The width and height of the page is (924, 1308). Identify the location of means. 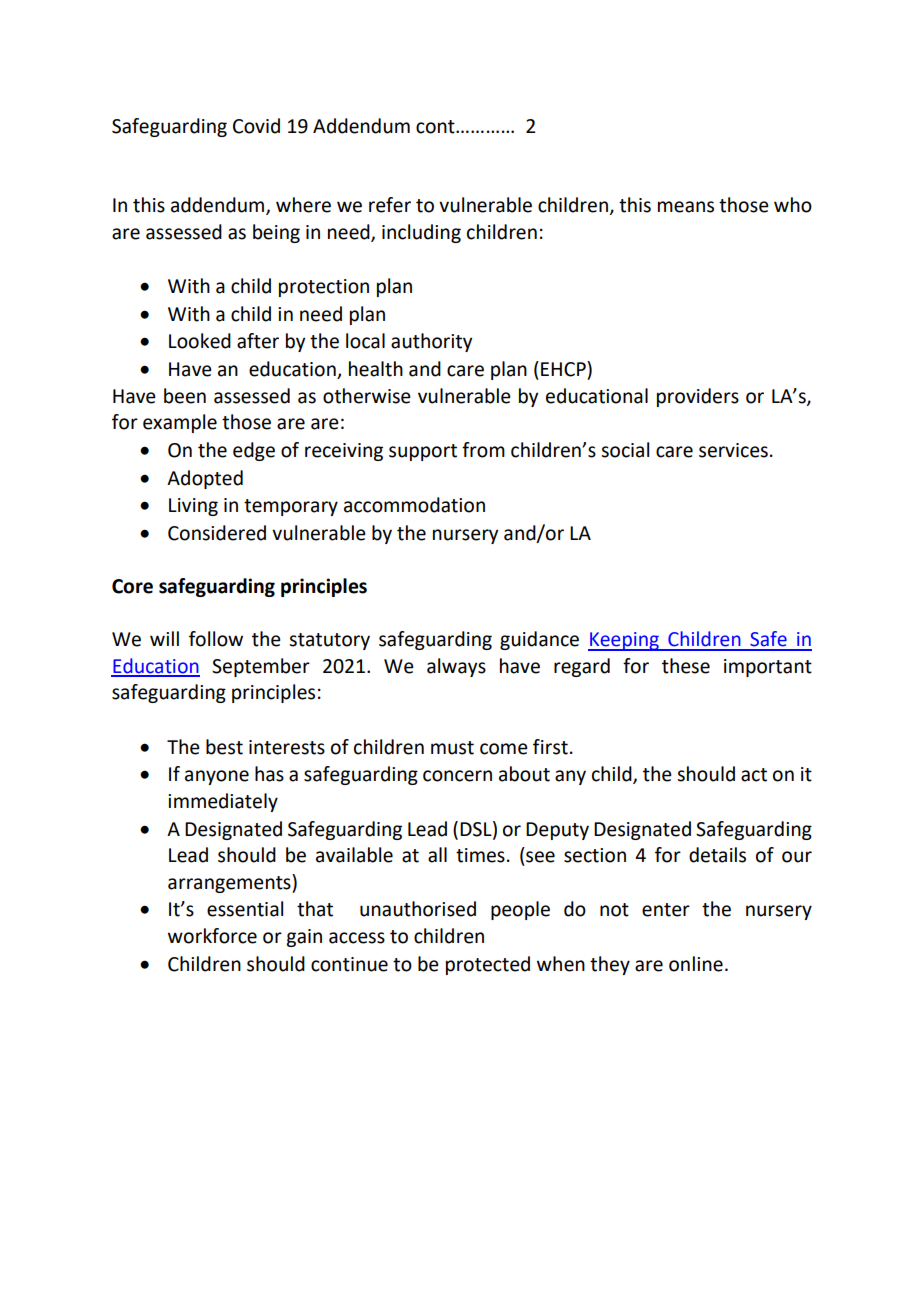
(686, 207).
